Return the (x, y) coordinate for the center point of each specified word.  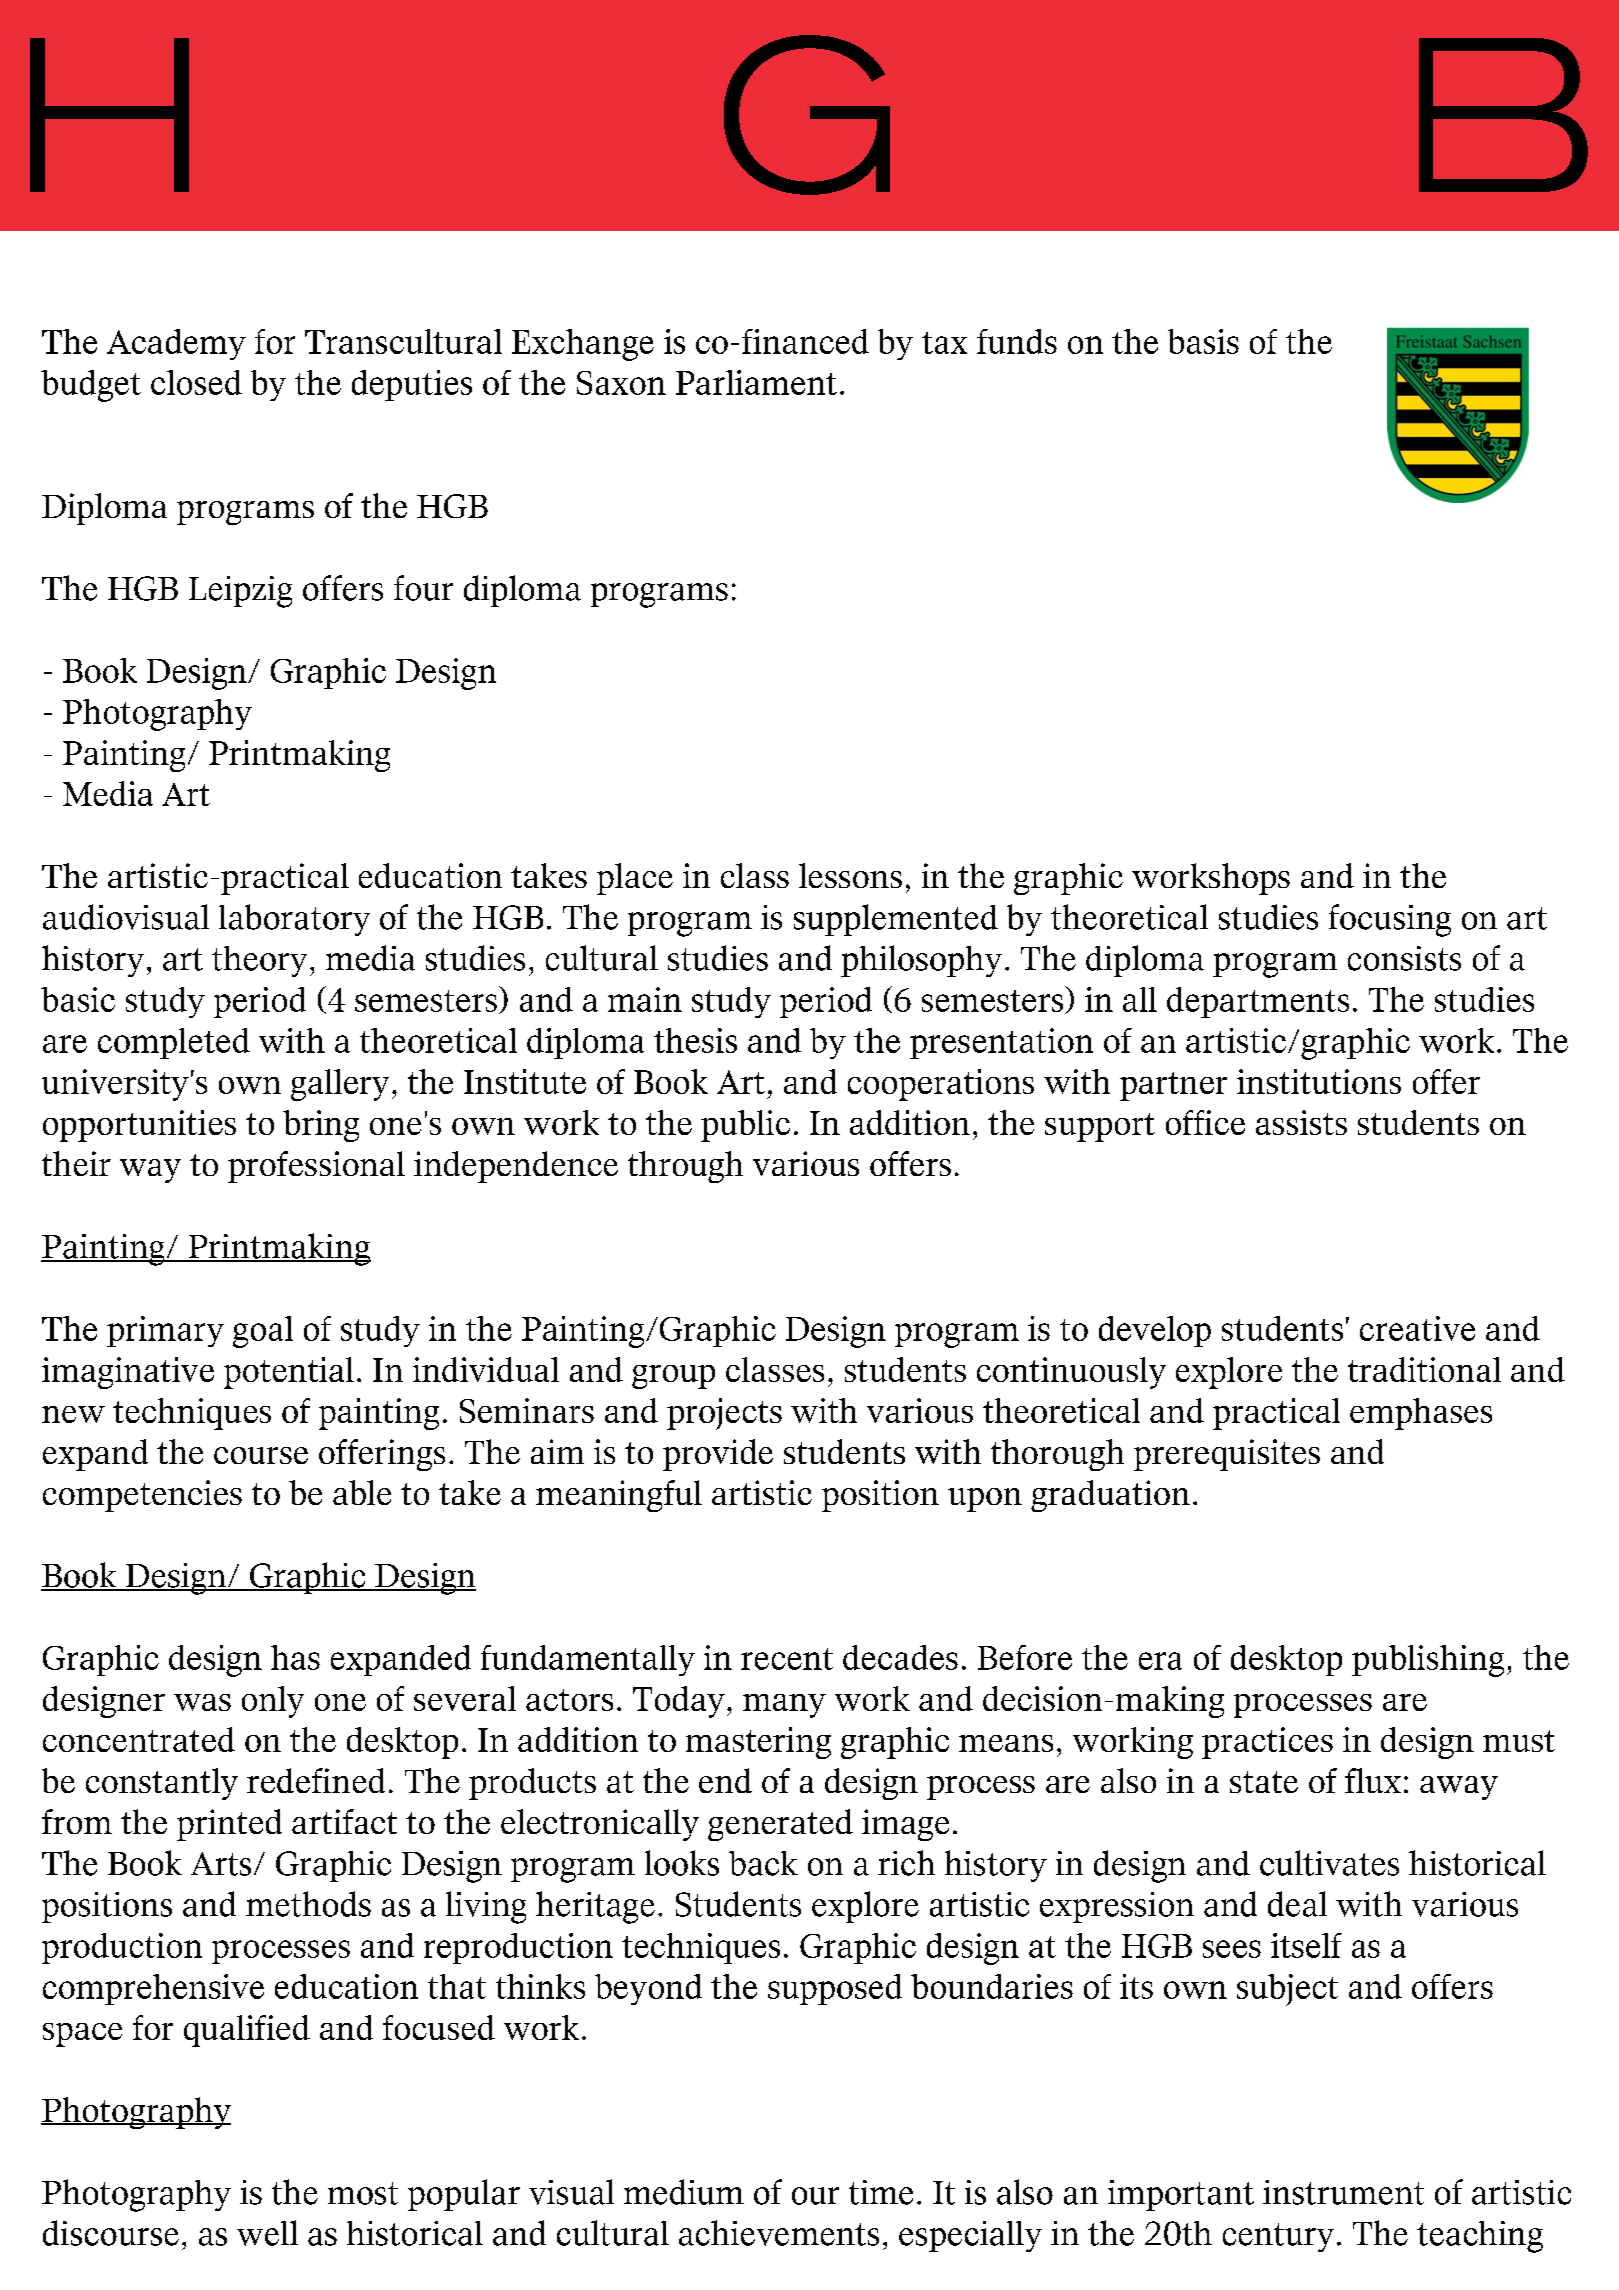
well (267, 2233)
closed (196, 382)
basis (1203, 341)
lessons (850, 875)
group (673, 1377)
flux (1373, 1780)
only (273, 1702)
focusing (1390, 920)
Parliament (756, 382)
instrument (1343, 2192)
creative (1417, 1328)
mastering (758, 1743)
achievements (779, 2233)
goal (263, 1332)
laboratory (294, 920)
